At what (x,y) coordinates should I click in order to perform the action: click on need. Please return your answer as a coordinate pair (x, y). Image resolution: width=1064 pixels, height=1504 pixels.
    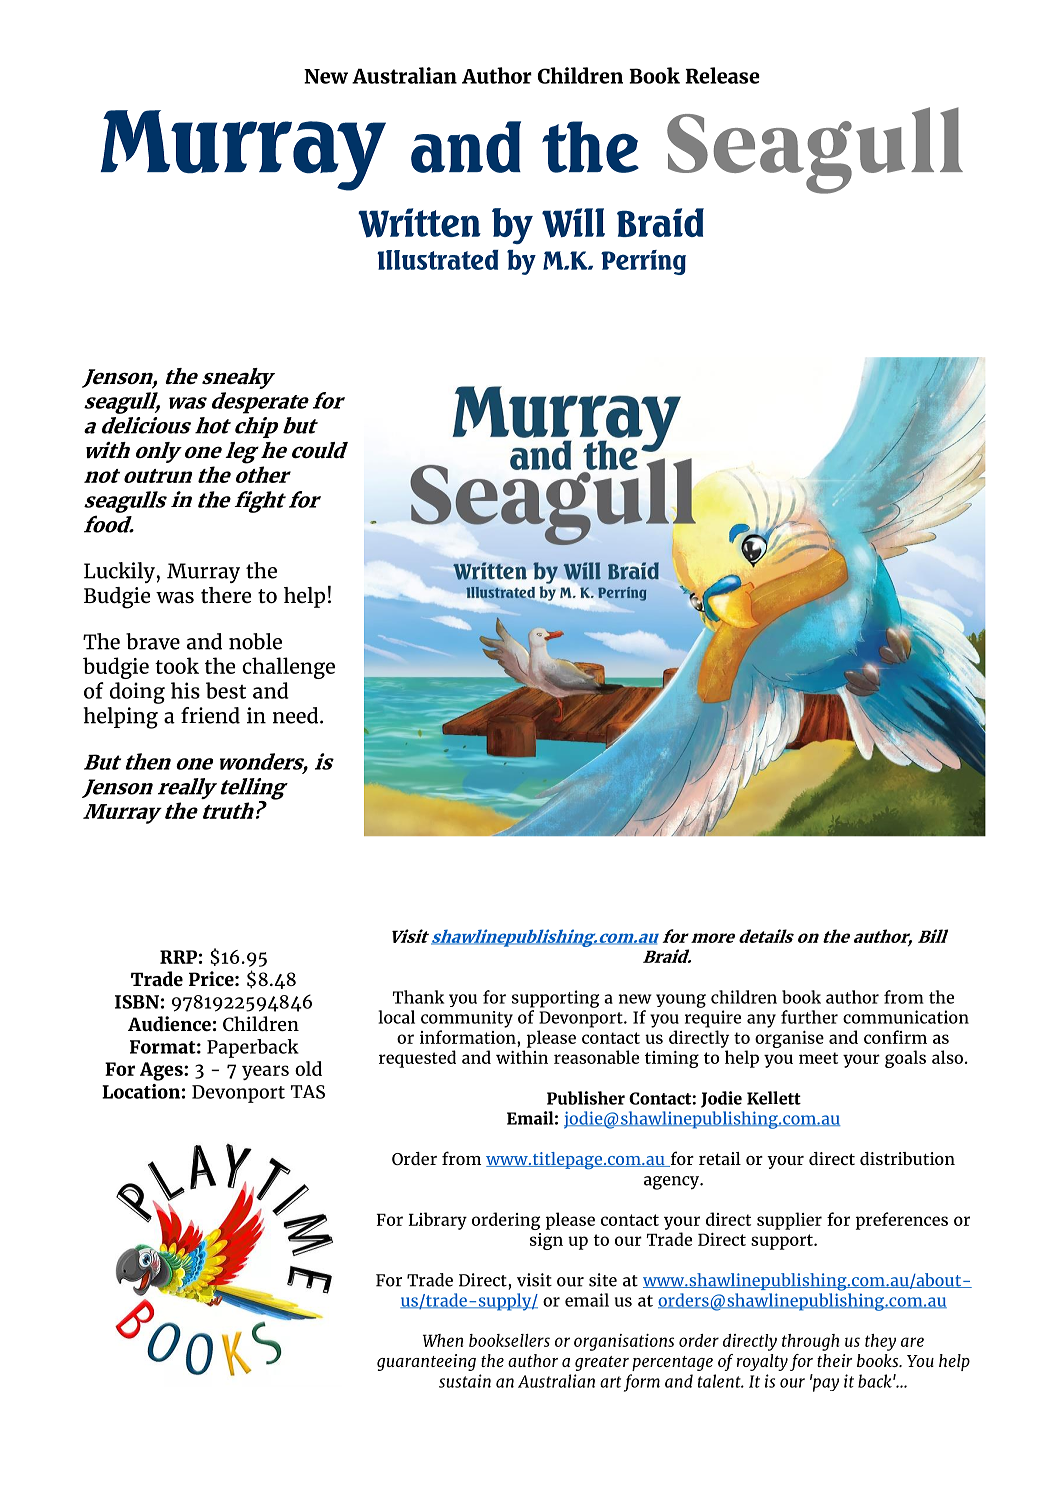
    Looking at the image, I should click on (295, 715).
